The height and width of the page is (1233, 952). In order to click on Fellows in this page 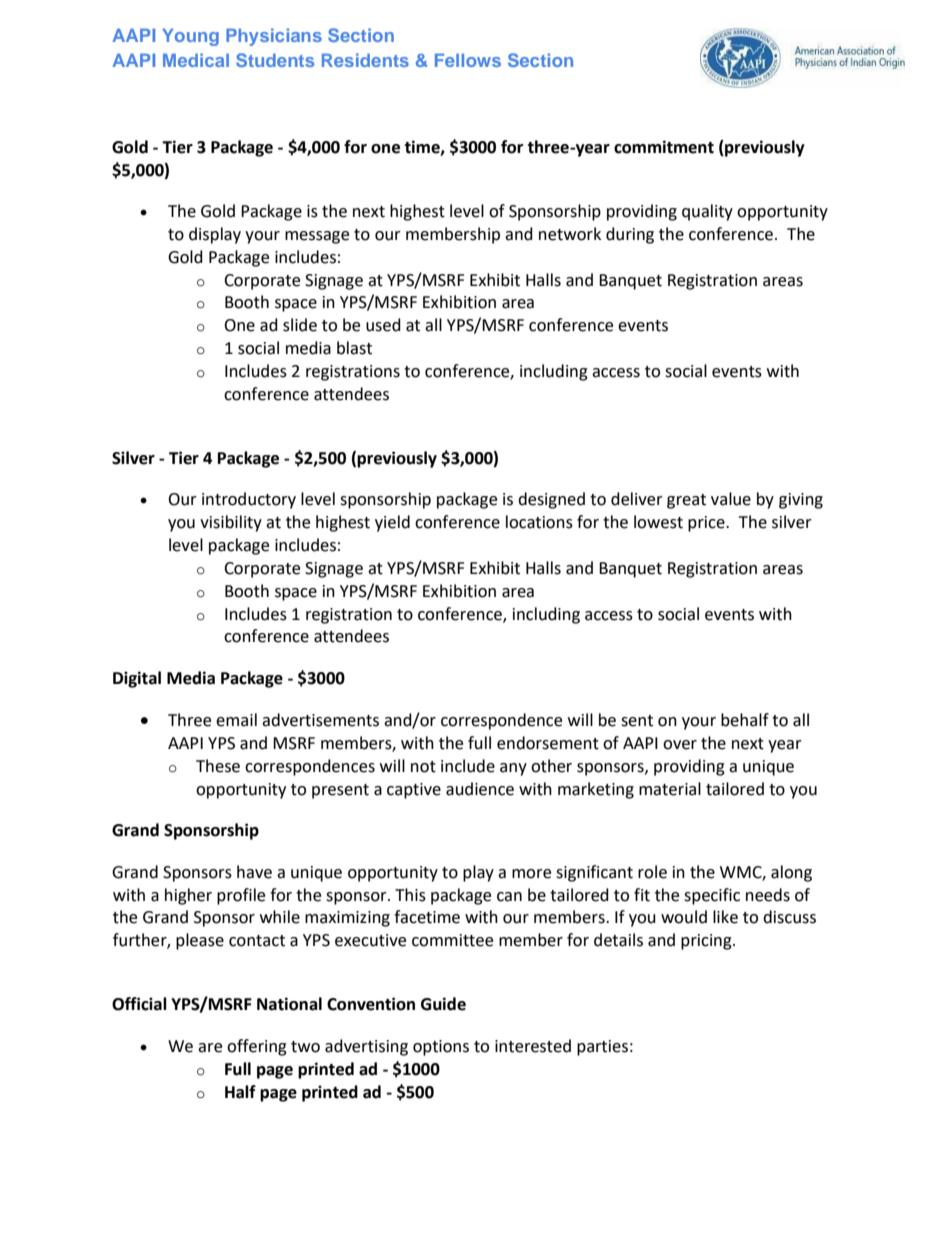, I will do `click(468, 60)`.
